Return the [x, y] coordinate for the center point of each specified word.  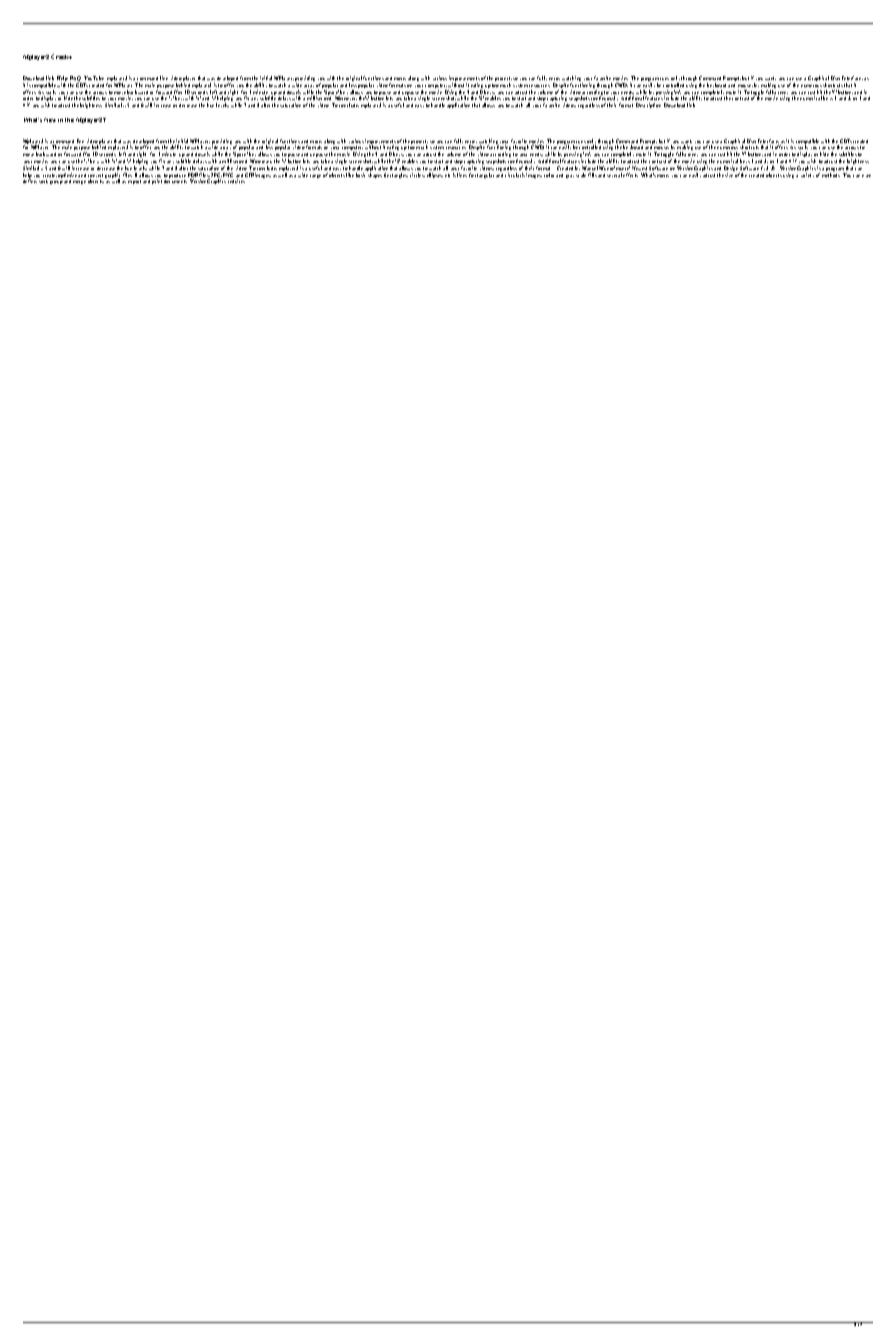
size [729, 175]
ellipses [435, 175]
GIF [249, 175]
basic [360, 175]
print [157, 181]
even [866, 176]
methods [831, 175]
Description [648, 105]
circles [417, 175]
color [550, 175]
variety [807, 175]
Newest [639, 168]
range [315, 176]
